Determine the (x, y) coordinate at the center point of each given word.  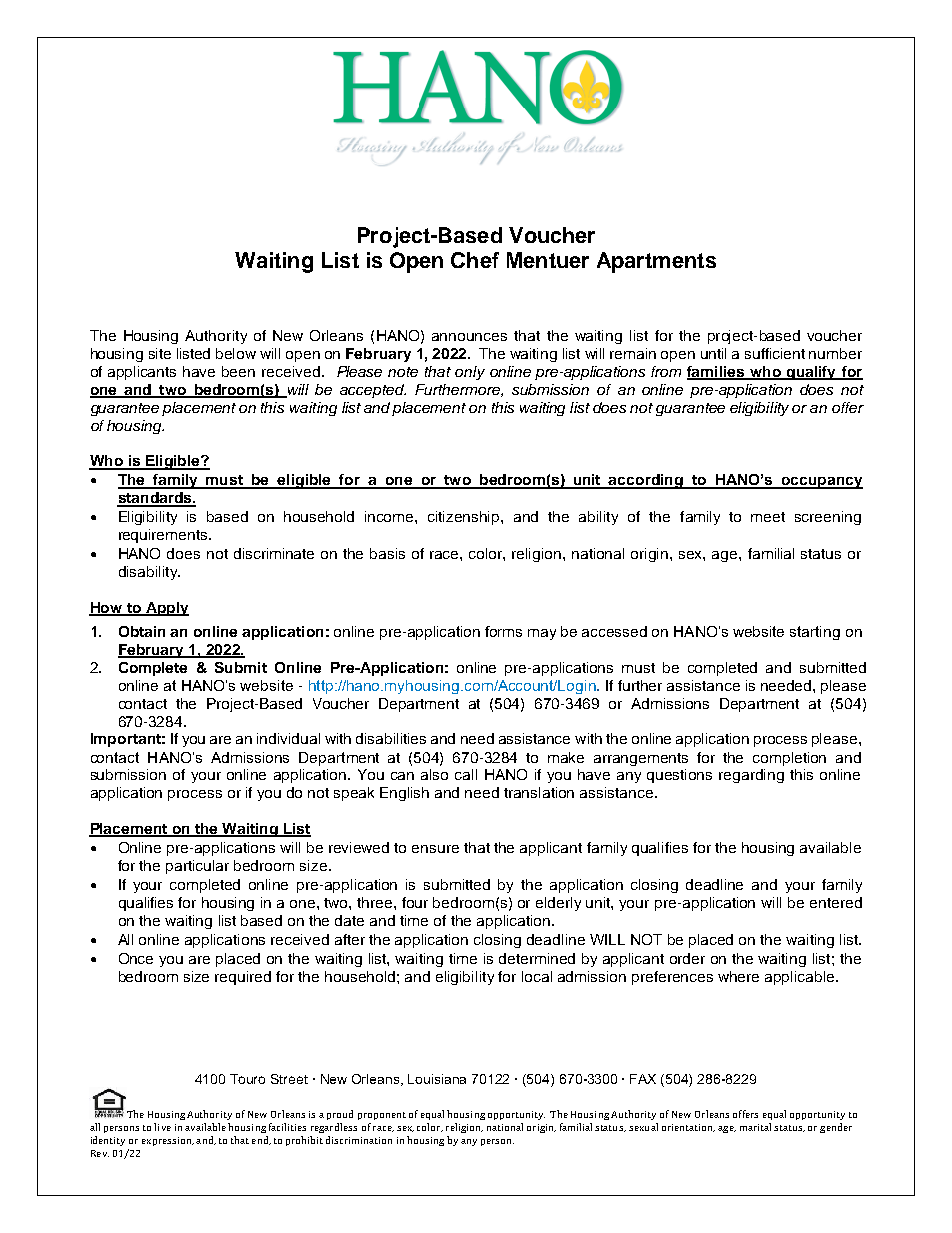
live (162, 1127)
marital (755, 1127)
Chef (475, 260)
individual (288, 738)
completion (789, 759)
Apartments (656, 262)
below (236, 353)
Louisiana (437, 1079)
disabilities (391, 738)
